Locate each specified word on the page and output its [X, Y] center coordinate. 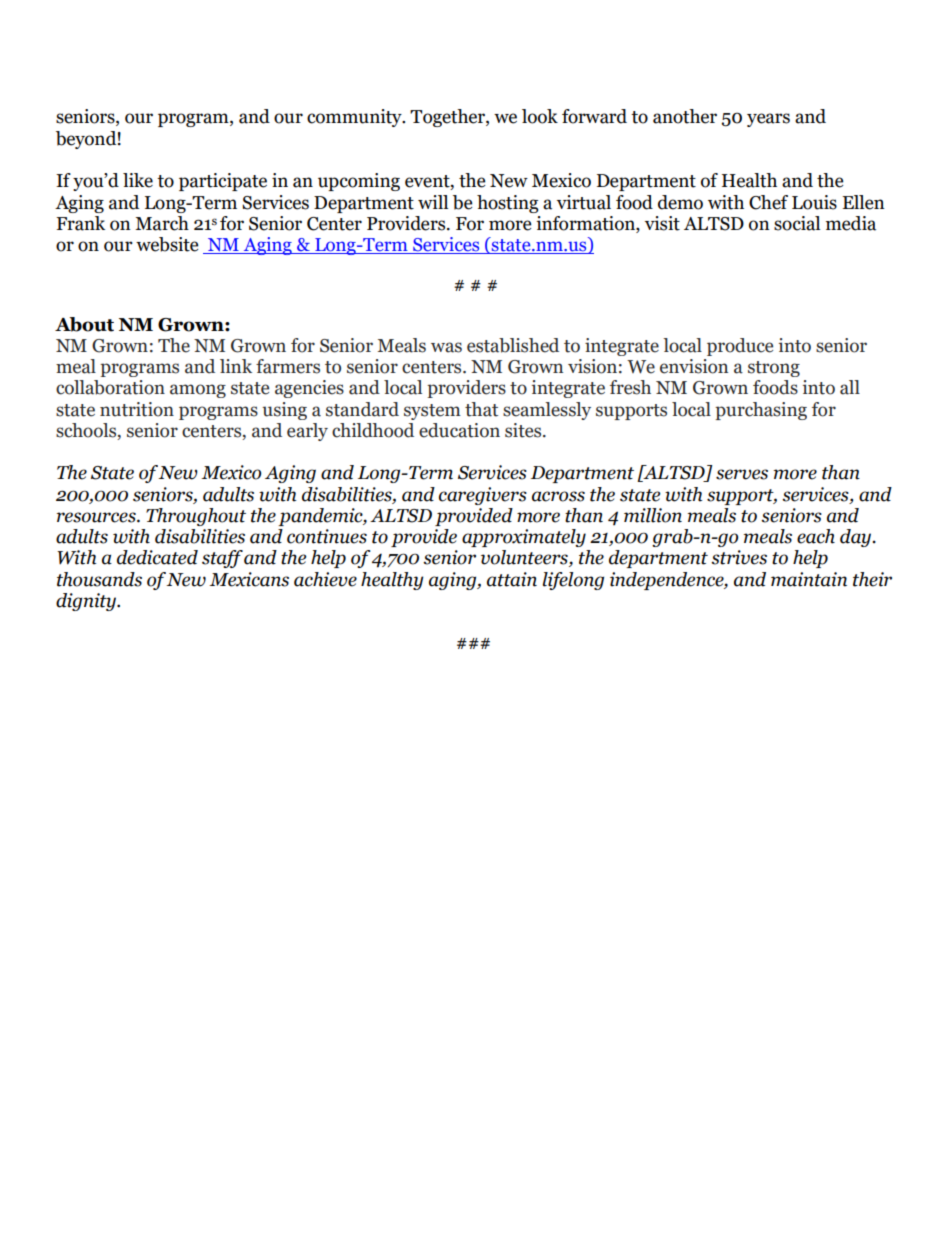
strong [774, 369]
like [138, 180]
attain [512, 579]
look [540, 116]
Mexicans [249, 579]
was [446, 347]
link [236, 366]
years [768, 120]
